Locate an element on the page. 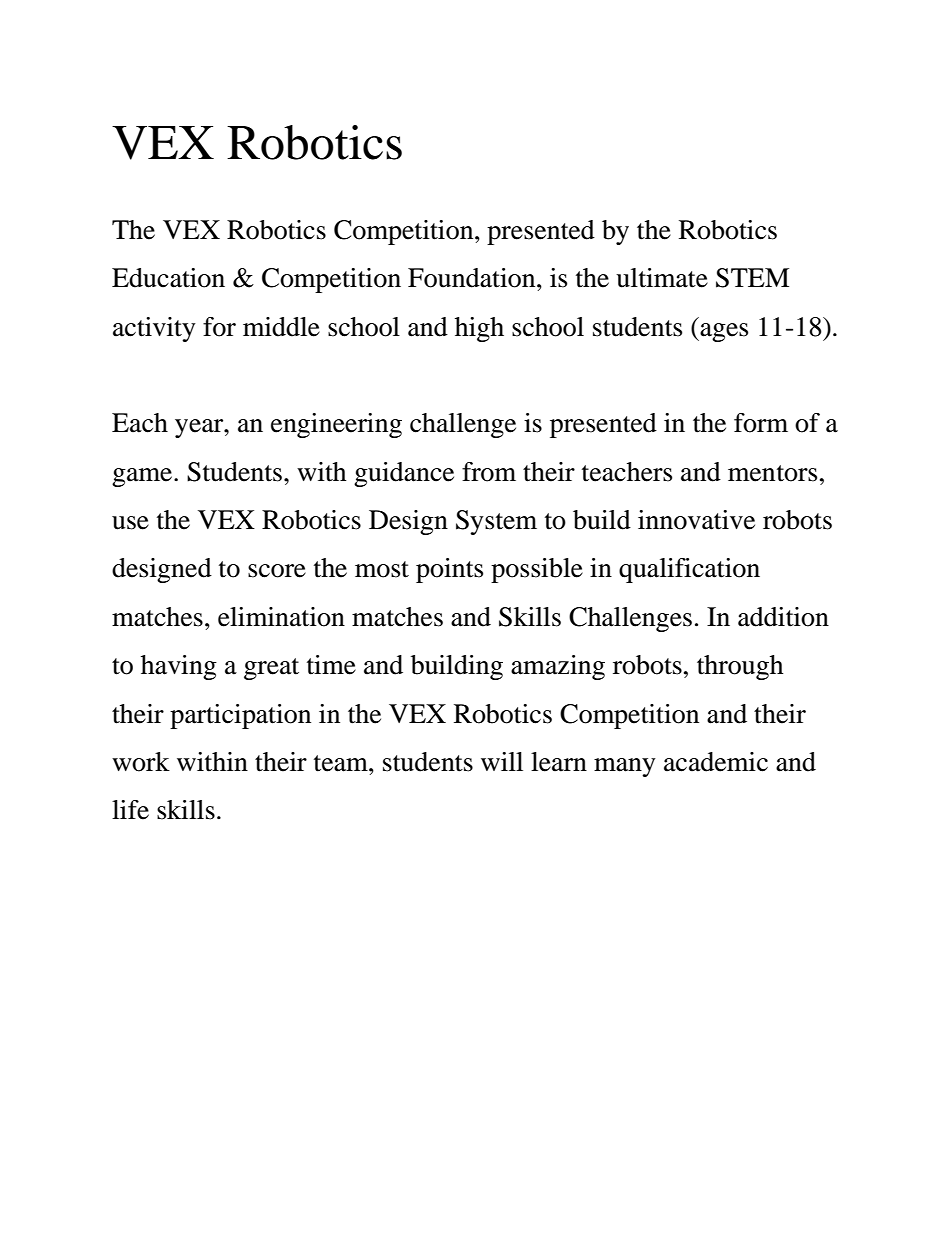 This page has height=1233, width=952. points is located at coordinates (449, 570).
